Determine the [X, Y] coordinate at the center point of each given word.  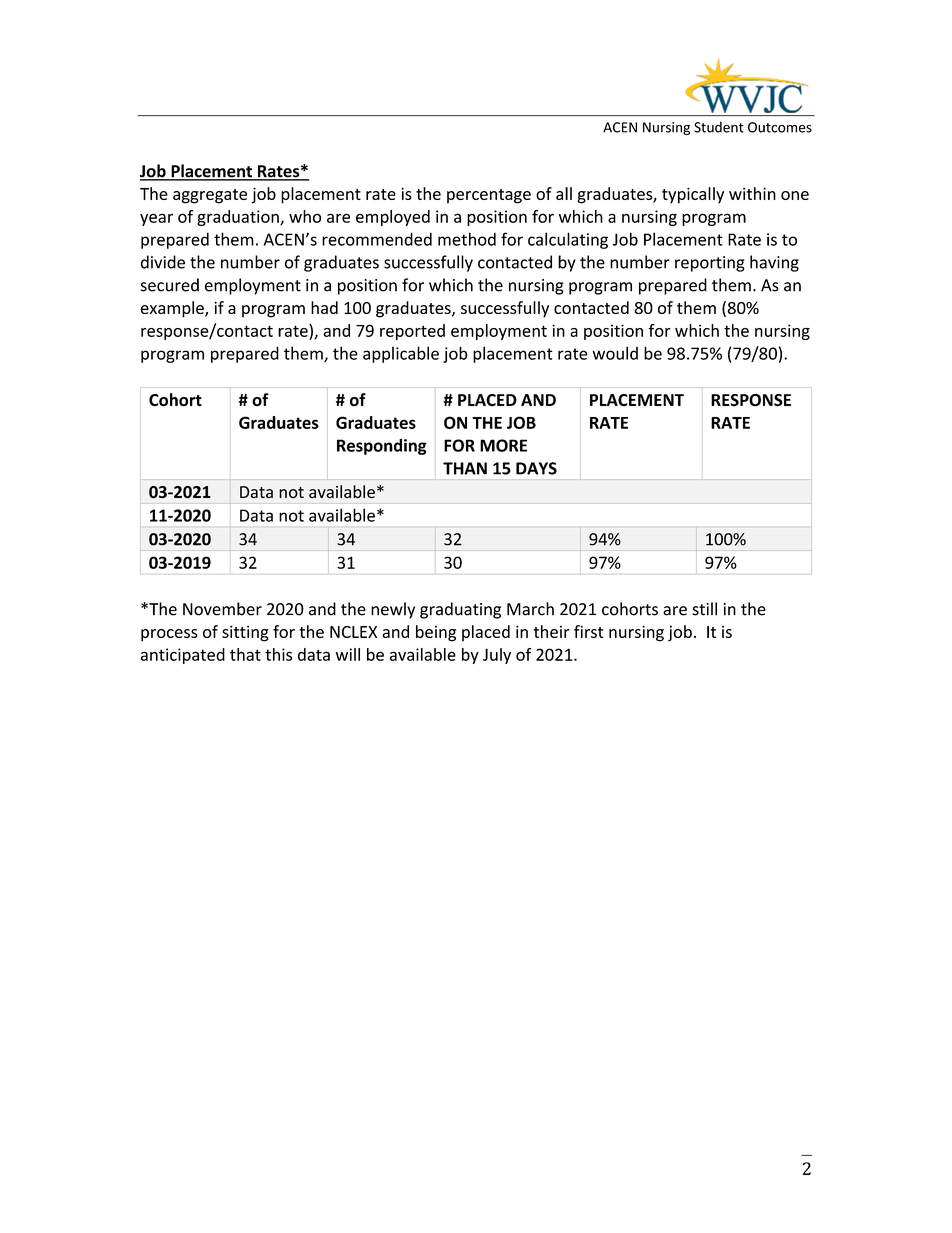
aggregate [210, 196]
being [436, 633]
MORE [503, 445]
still [704, 609]
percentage [489, 196]
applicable [401, 354]
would [615, 353]
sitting [245, 633]
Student [719, 127]
